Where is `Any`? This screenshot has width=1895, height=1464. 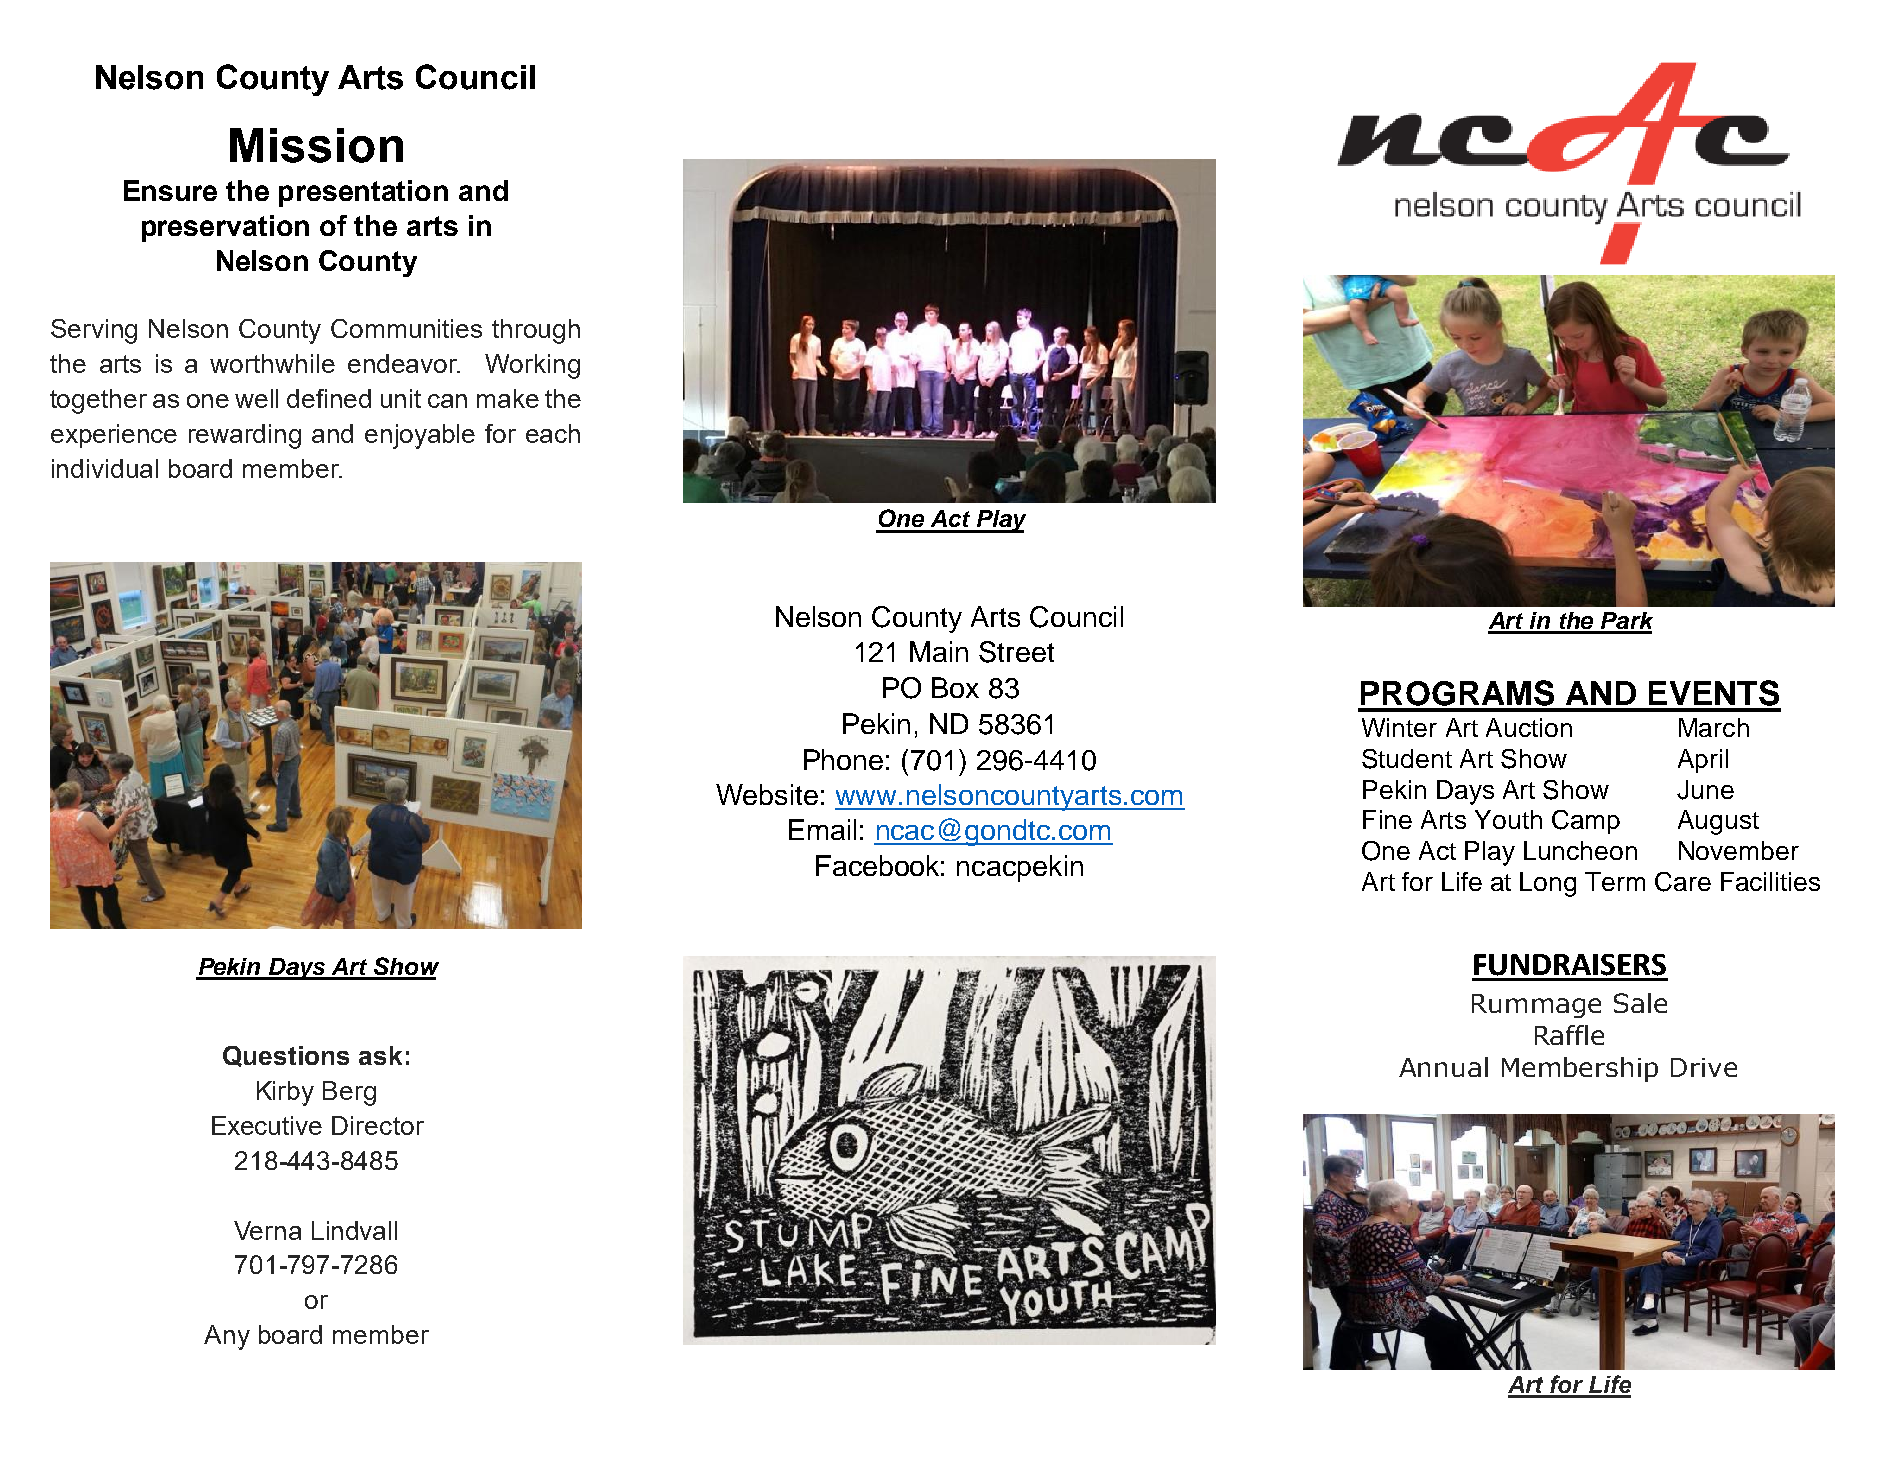
Any is located at coordinates (227, 1337).
